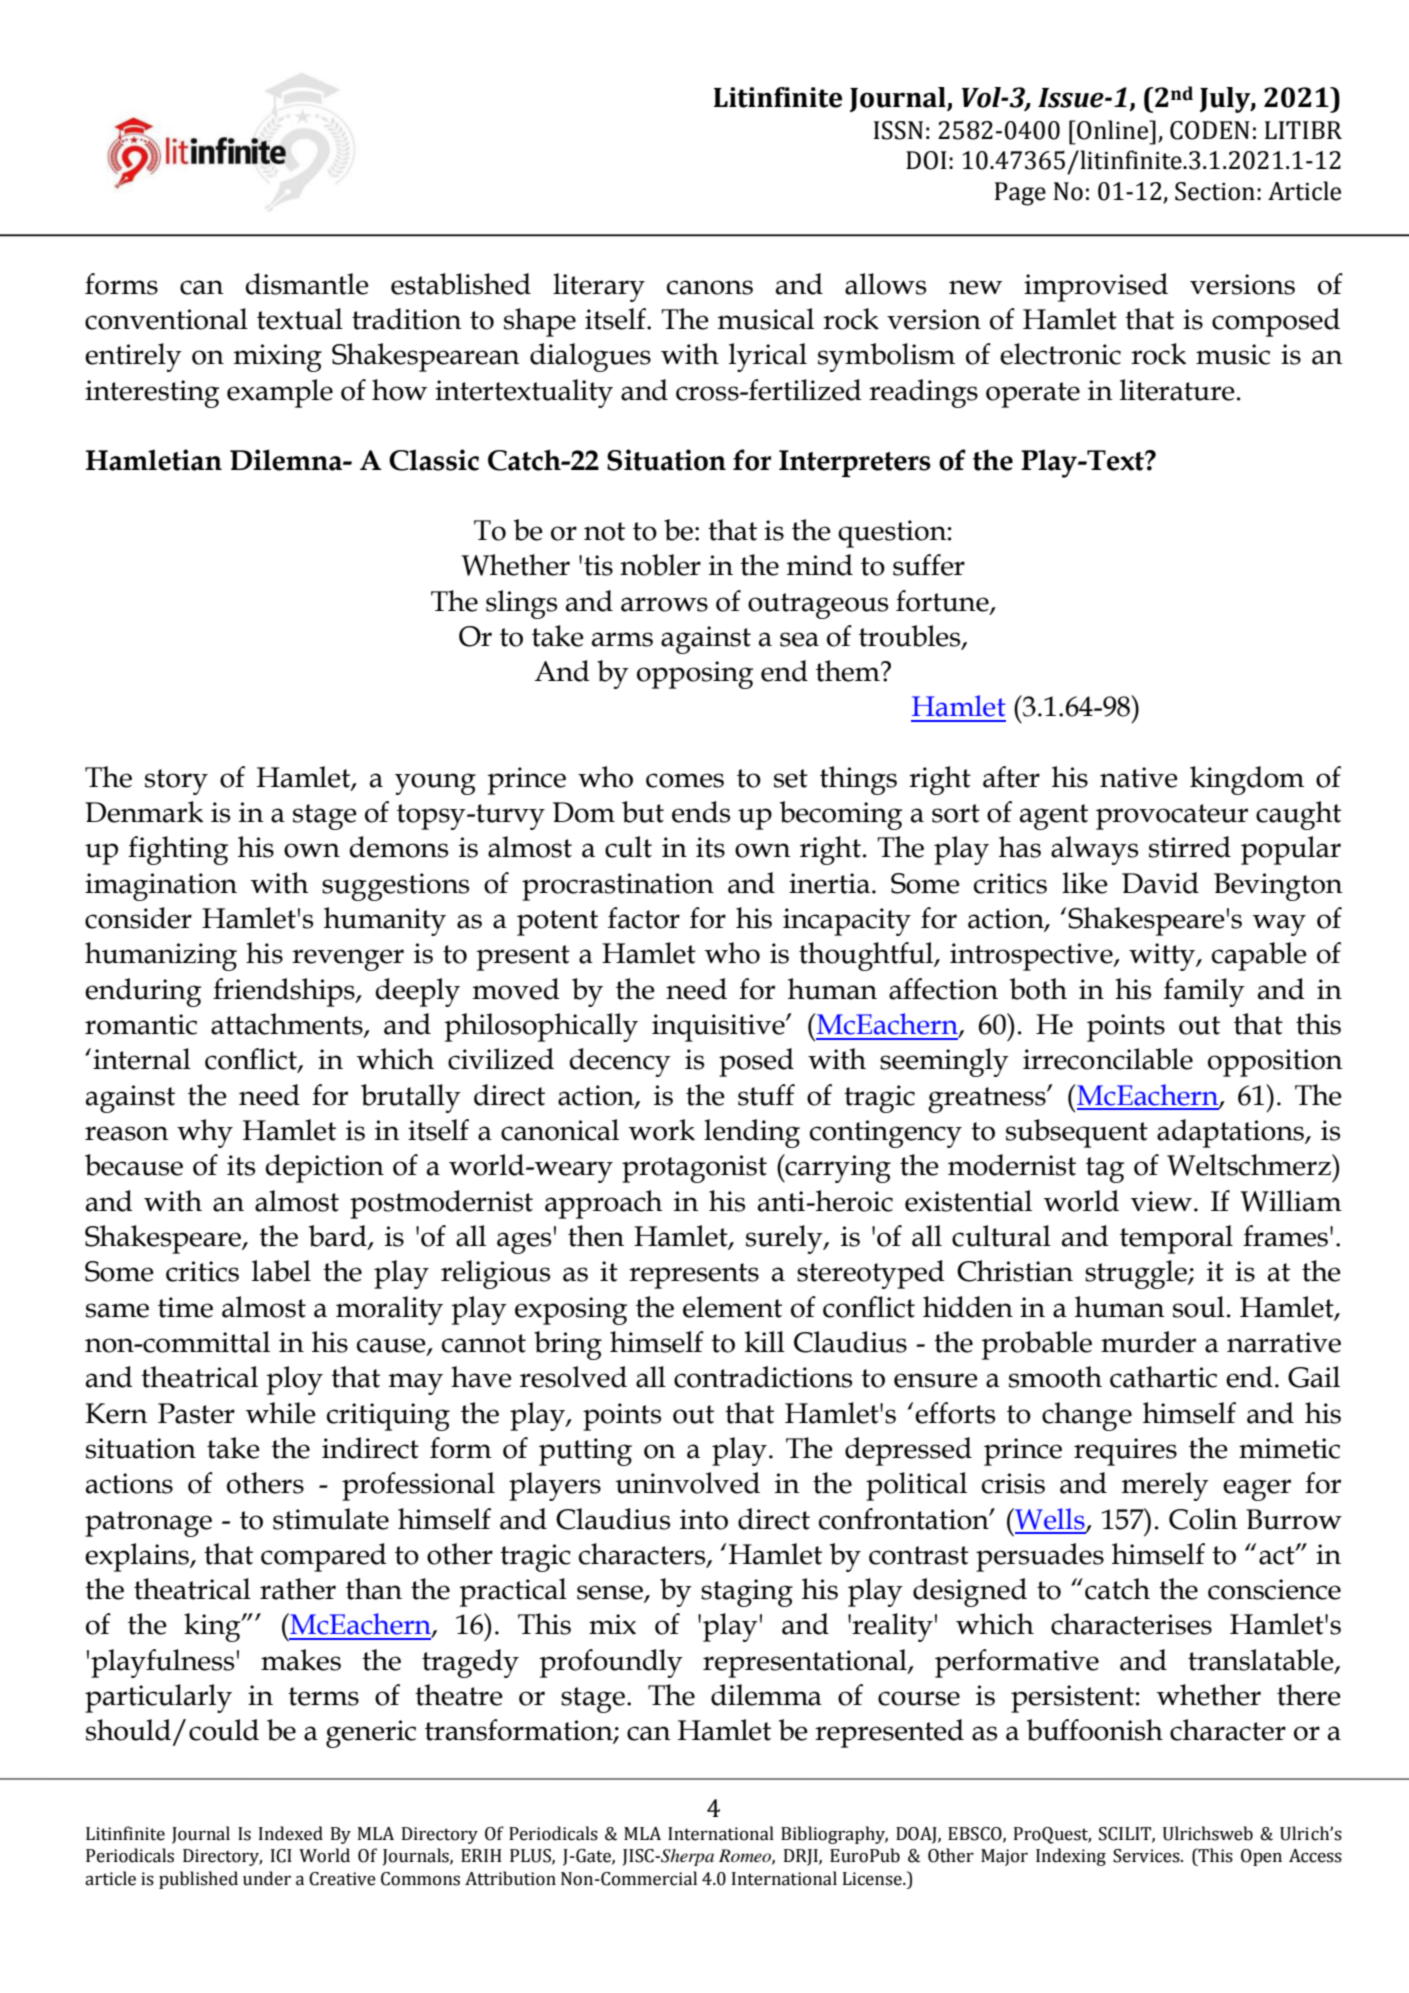 This image has width=1409, height=1993. I want to click on dismantle, so click(307, 284).
